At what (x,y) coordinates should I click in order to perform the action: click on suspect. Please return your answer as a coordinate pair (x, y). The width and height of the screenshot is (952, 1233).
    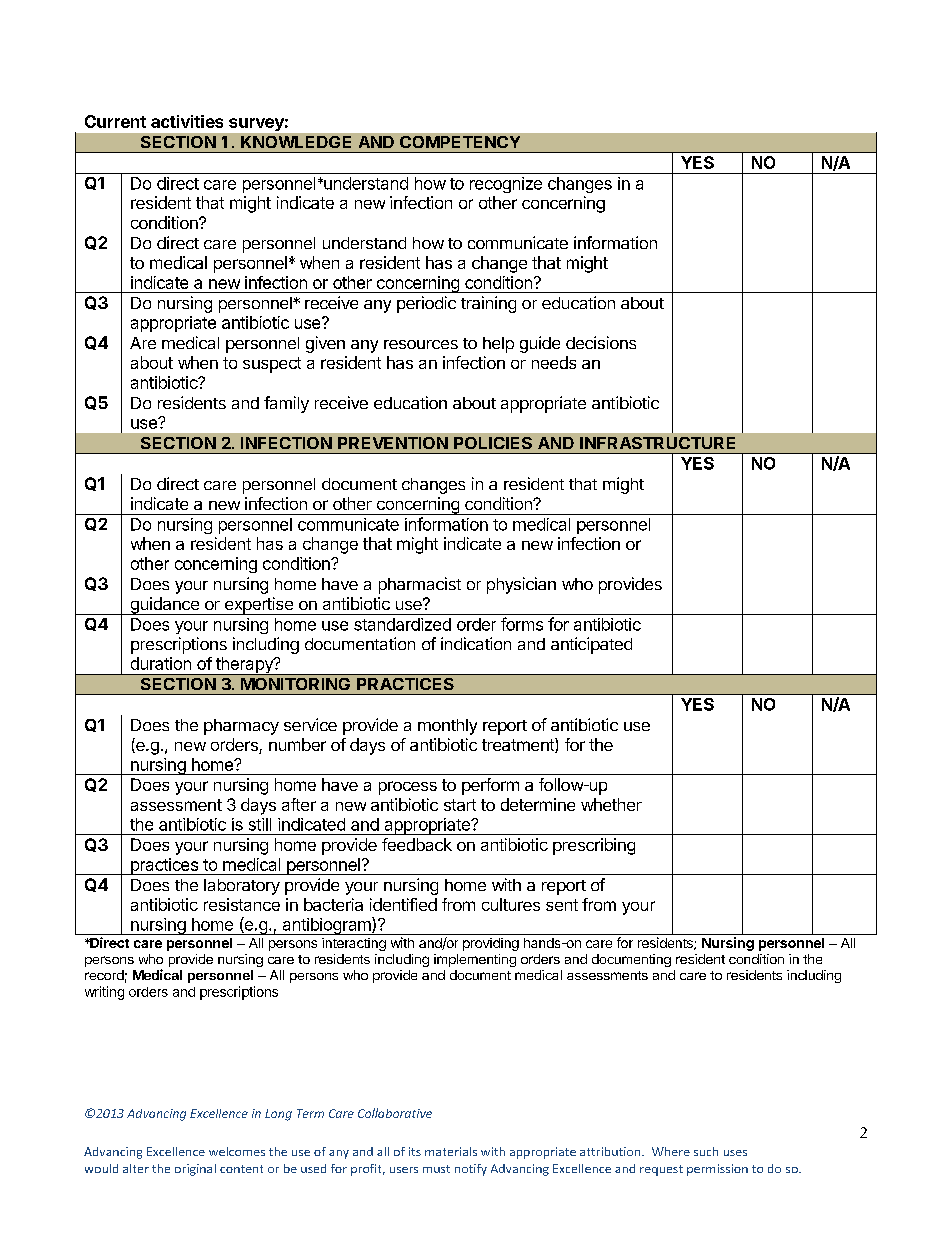
    Looking at the image, I should click on (272, 365).
